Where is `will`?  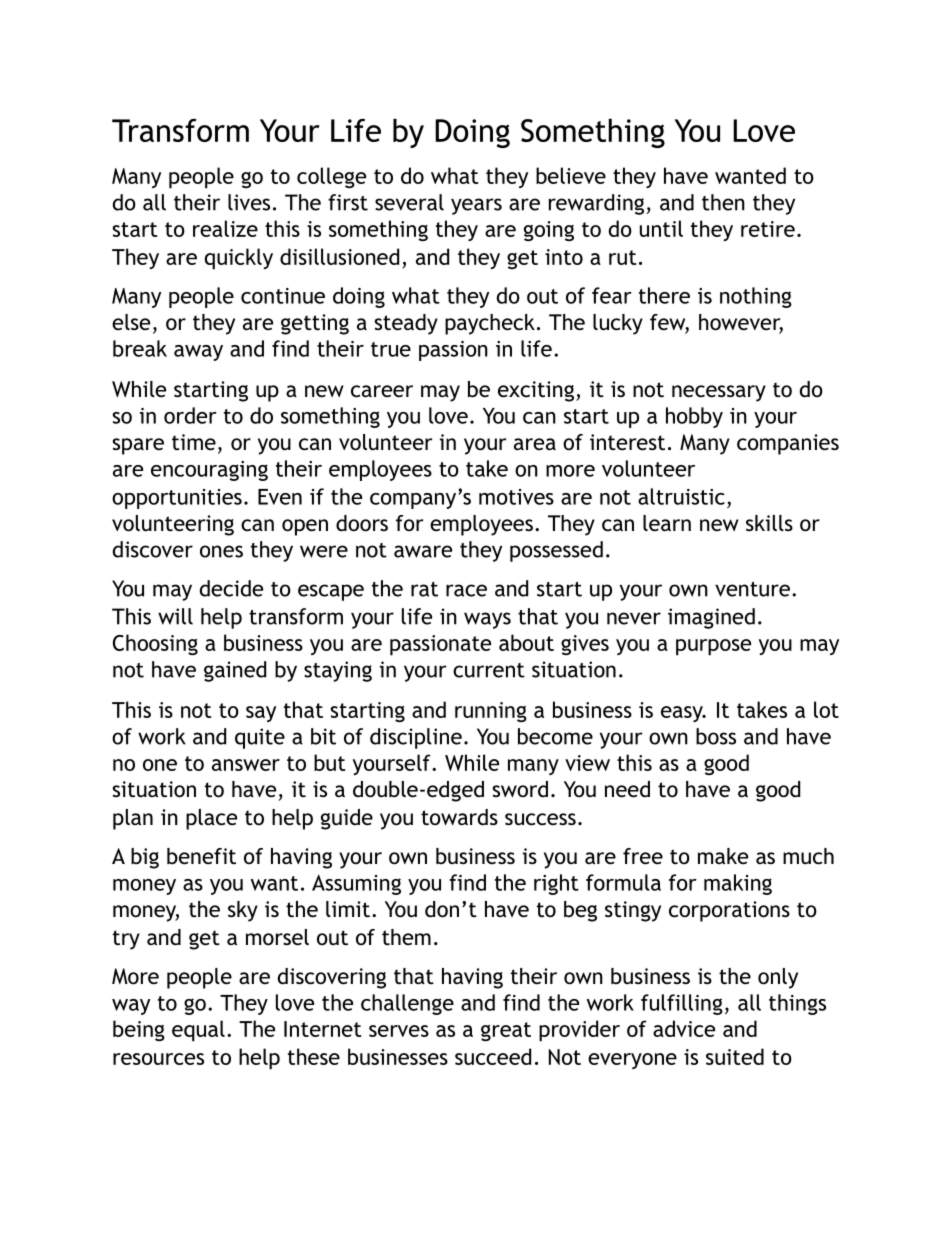 will is located at coordinates (175, 616).
